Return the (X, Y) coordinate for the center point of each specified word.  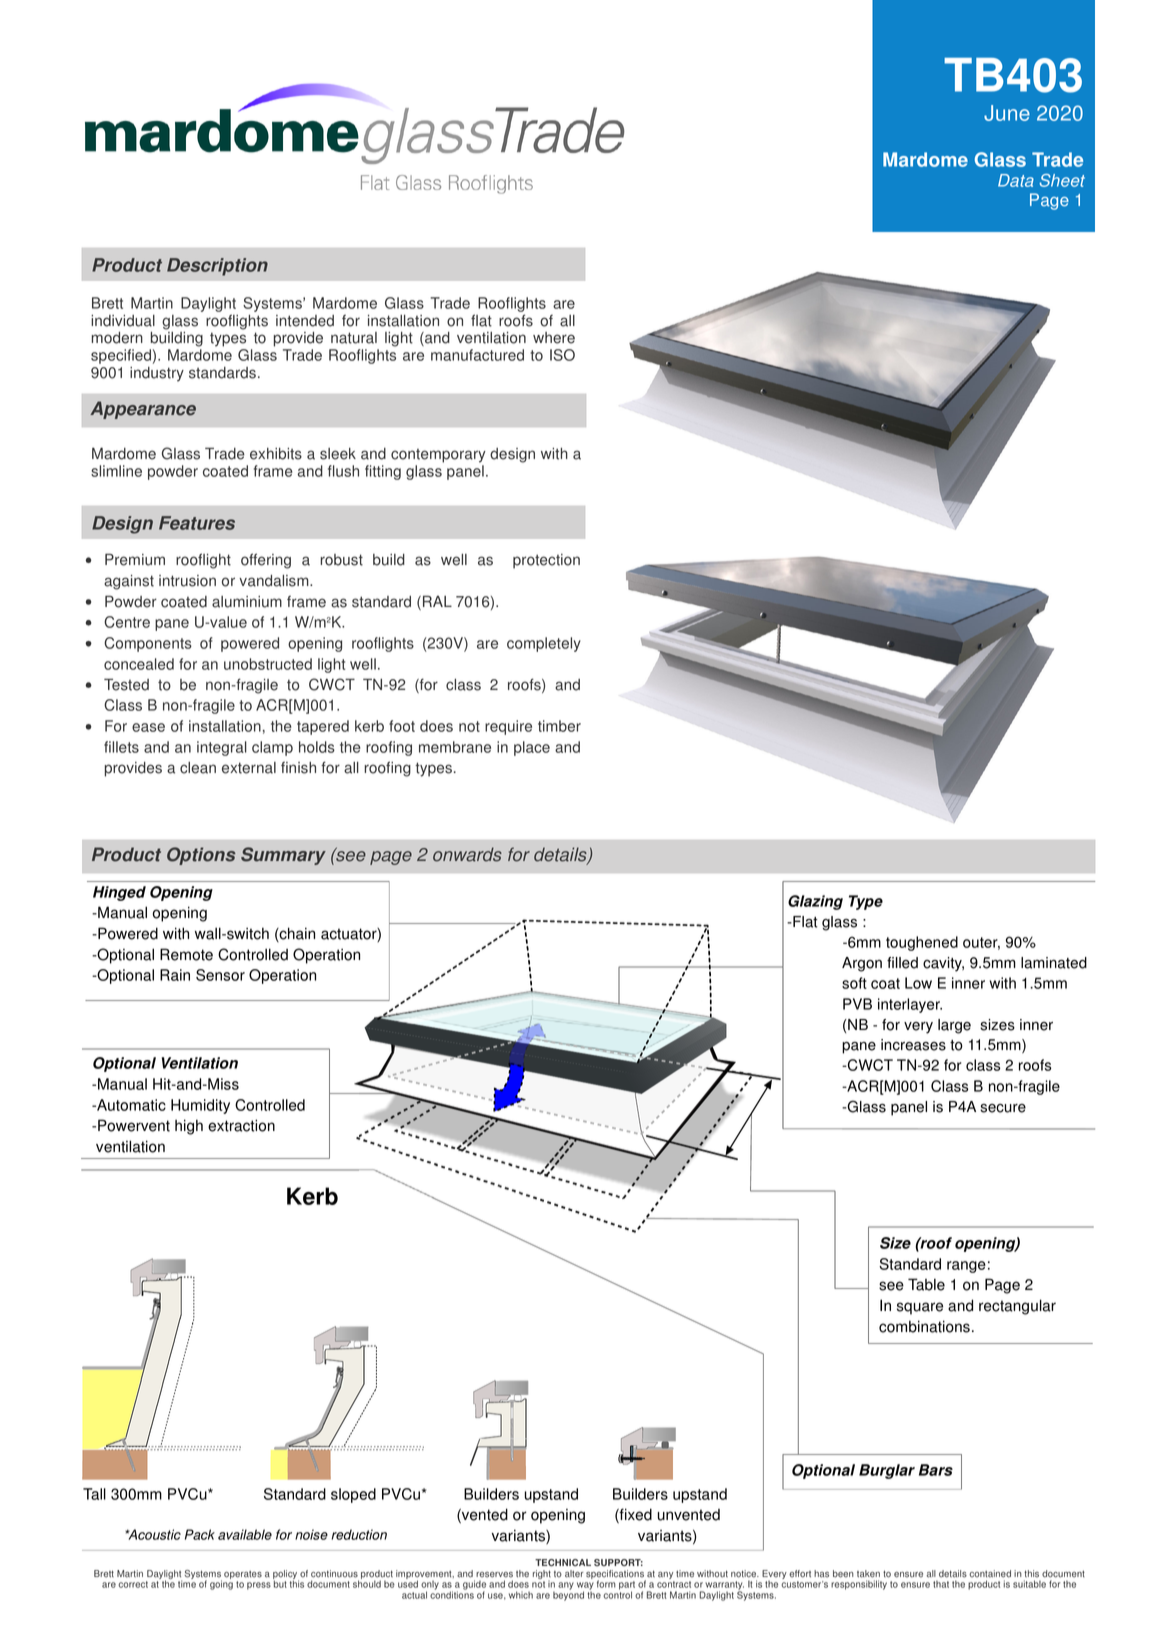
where (554, 338)
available (245, 1534)
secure (1003, 1108)
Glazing (815, 902)
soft (854, 983)
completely (544, 644)
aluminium (247, 602)
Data (1016, 180)
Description (217, 267)
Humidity (200, 1106)
